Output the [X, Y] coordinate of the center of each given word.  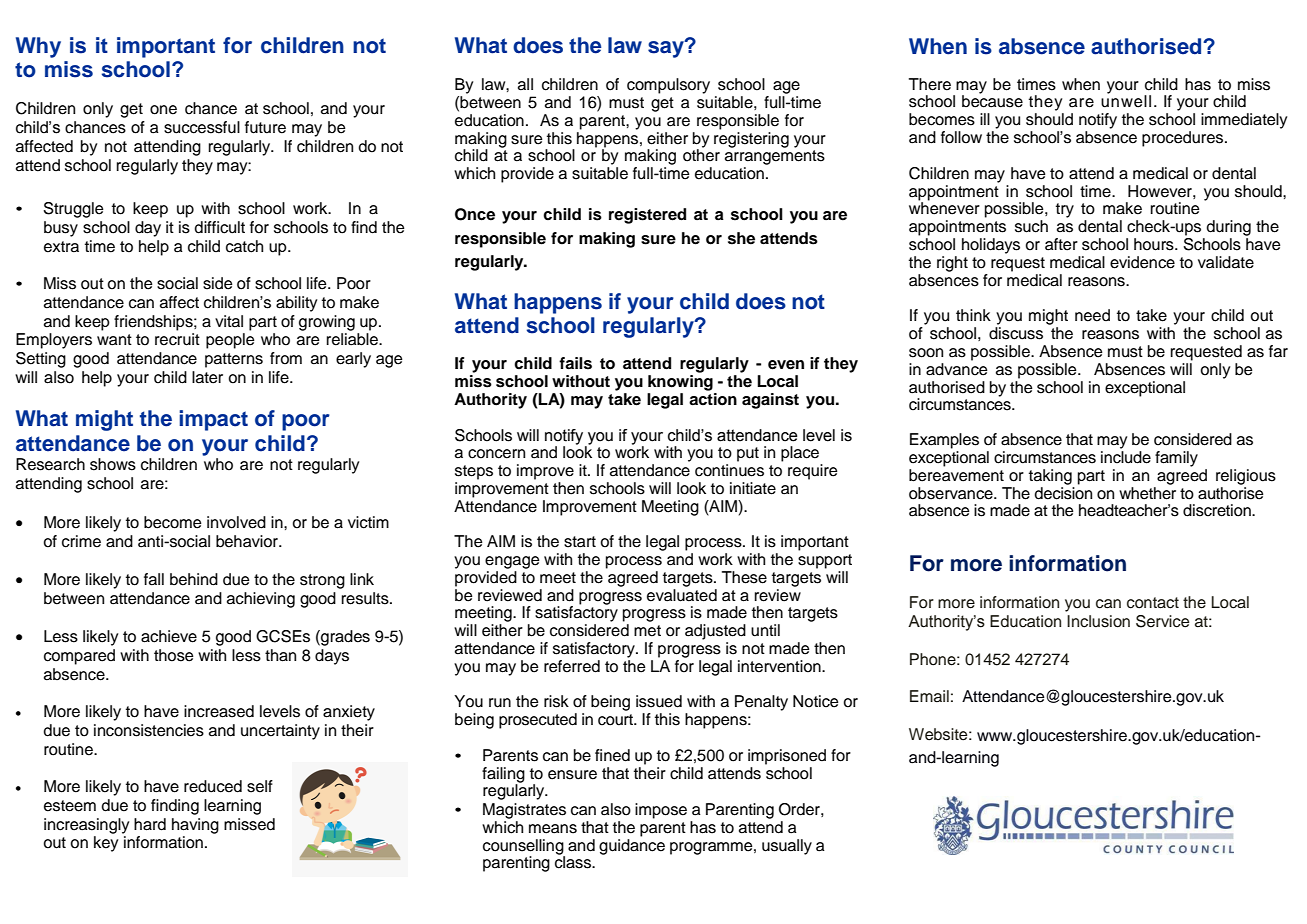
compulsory [668, 86]
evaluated [682, 594]
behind [194, 579]
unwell [1126, 100]
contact [1153, 603]
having [195, 826]
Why [38, 47]
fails [575, 363]
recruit [177, 339]
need [1092, 315]
